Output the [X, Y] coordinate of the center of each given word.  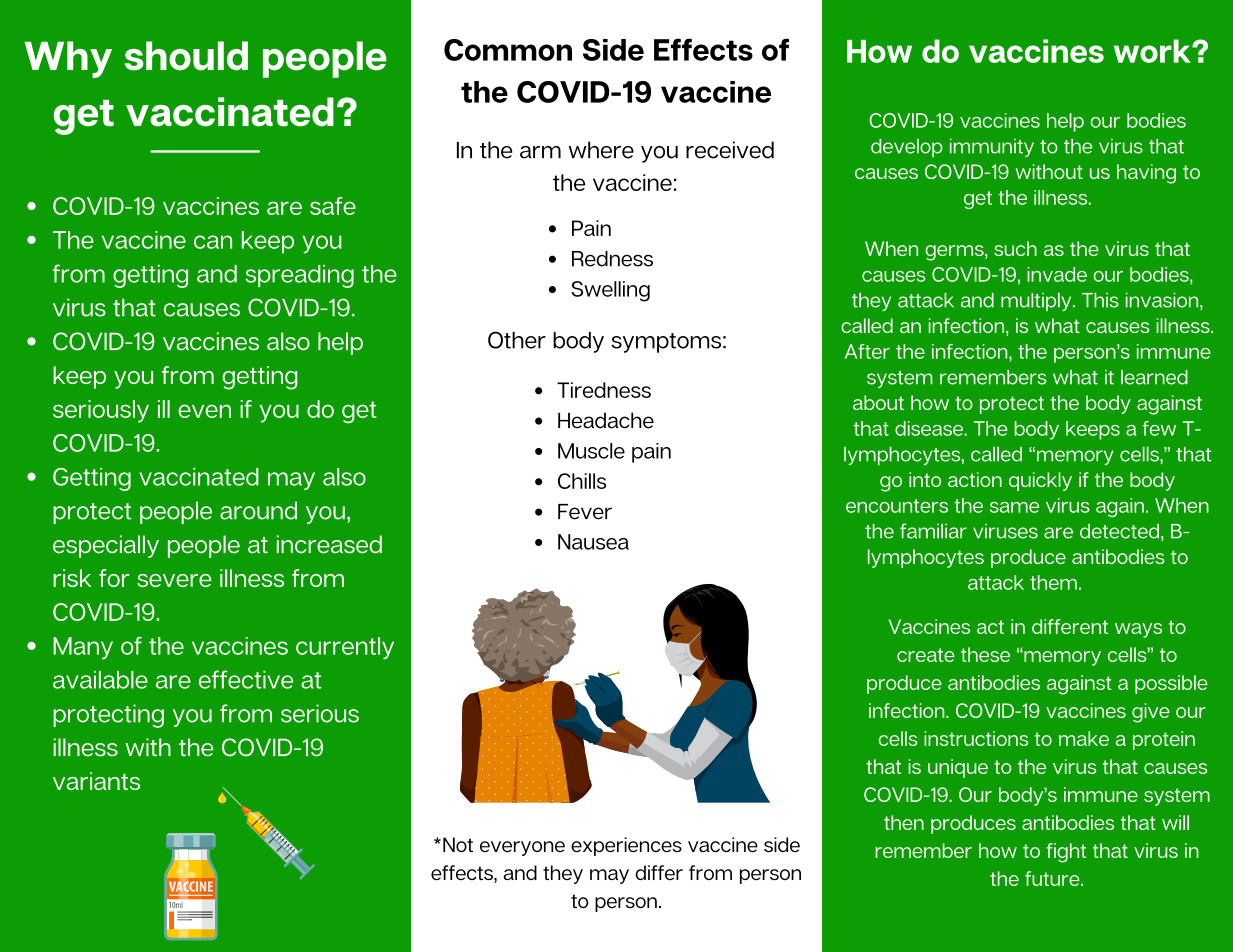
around [258, 510]
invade [1057, 274]
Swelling [610, 291]
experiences [626, 846]
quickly [1040, 481]
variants [96, 781]
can [213, 242]
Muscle [591, 451]
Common [508, 50]
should [186, 56]
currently [345, 648]
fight [1066, 853]
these [985, 654]
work [1153, 51]
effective [246, 679]
